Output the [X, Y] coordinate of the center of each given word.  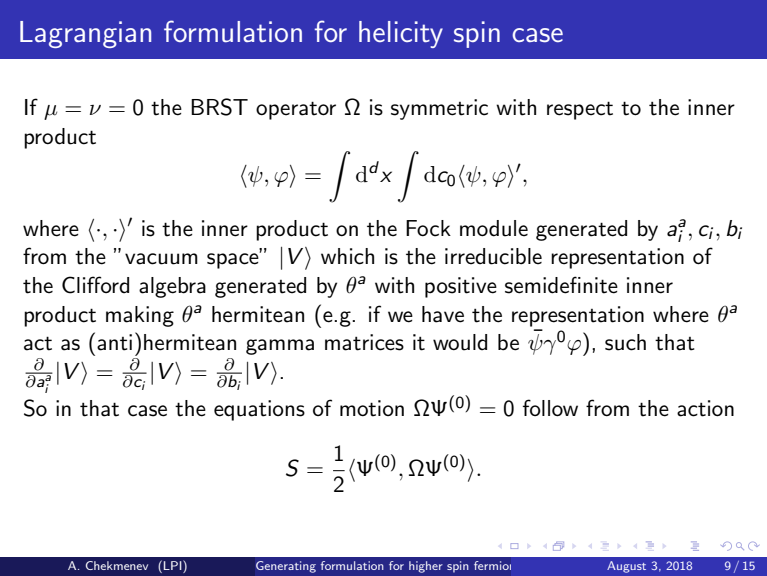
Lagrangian [85, 34]
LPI [174, 566]
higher [426, 567]
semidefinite [561, 285]
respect [580, 110]
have [443, 314]
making [140, 316]
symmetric [439, 109]
